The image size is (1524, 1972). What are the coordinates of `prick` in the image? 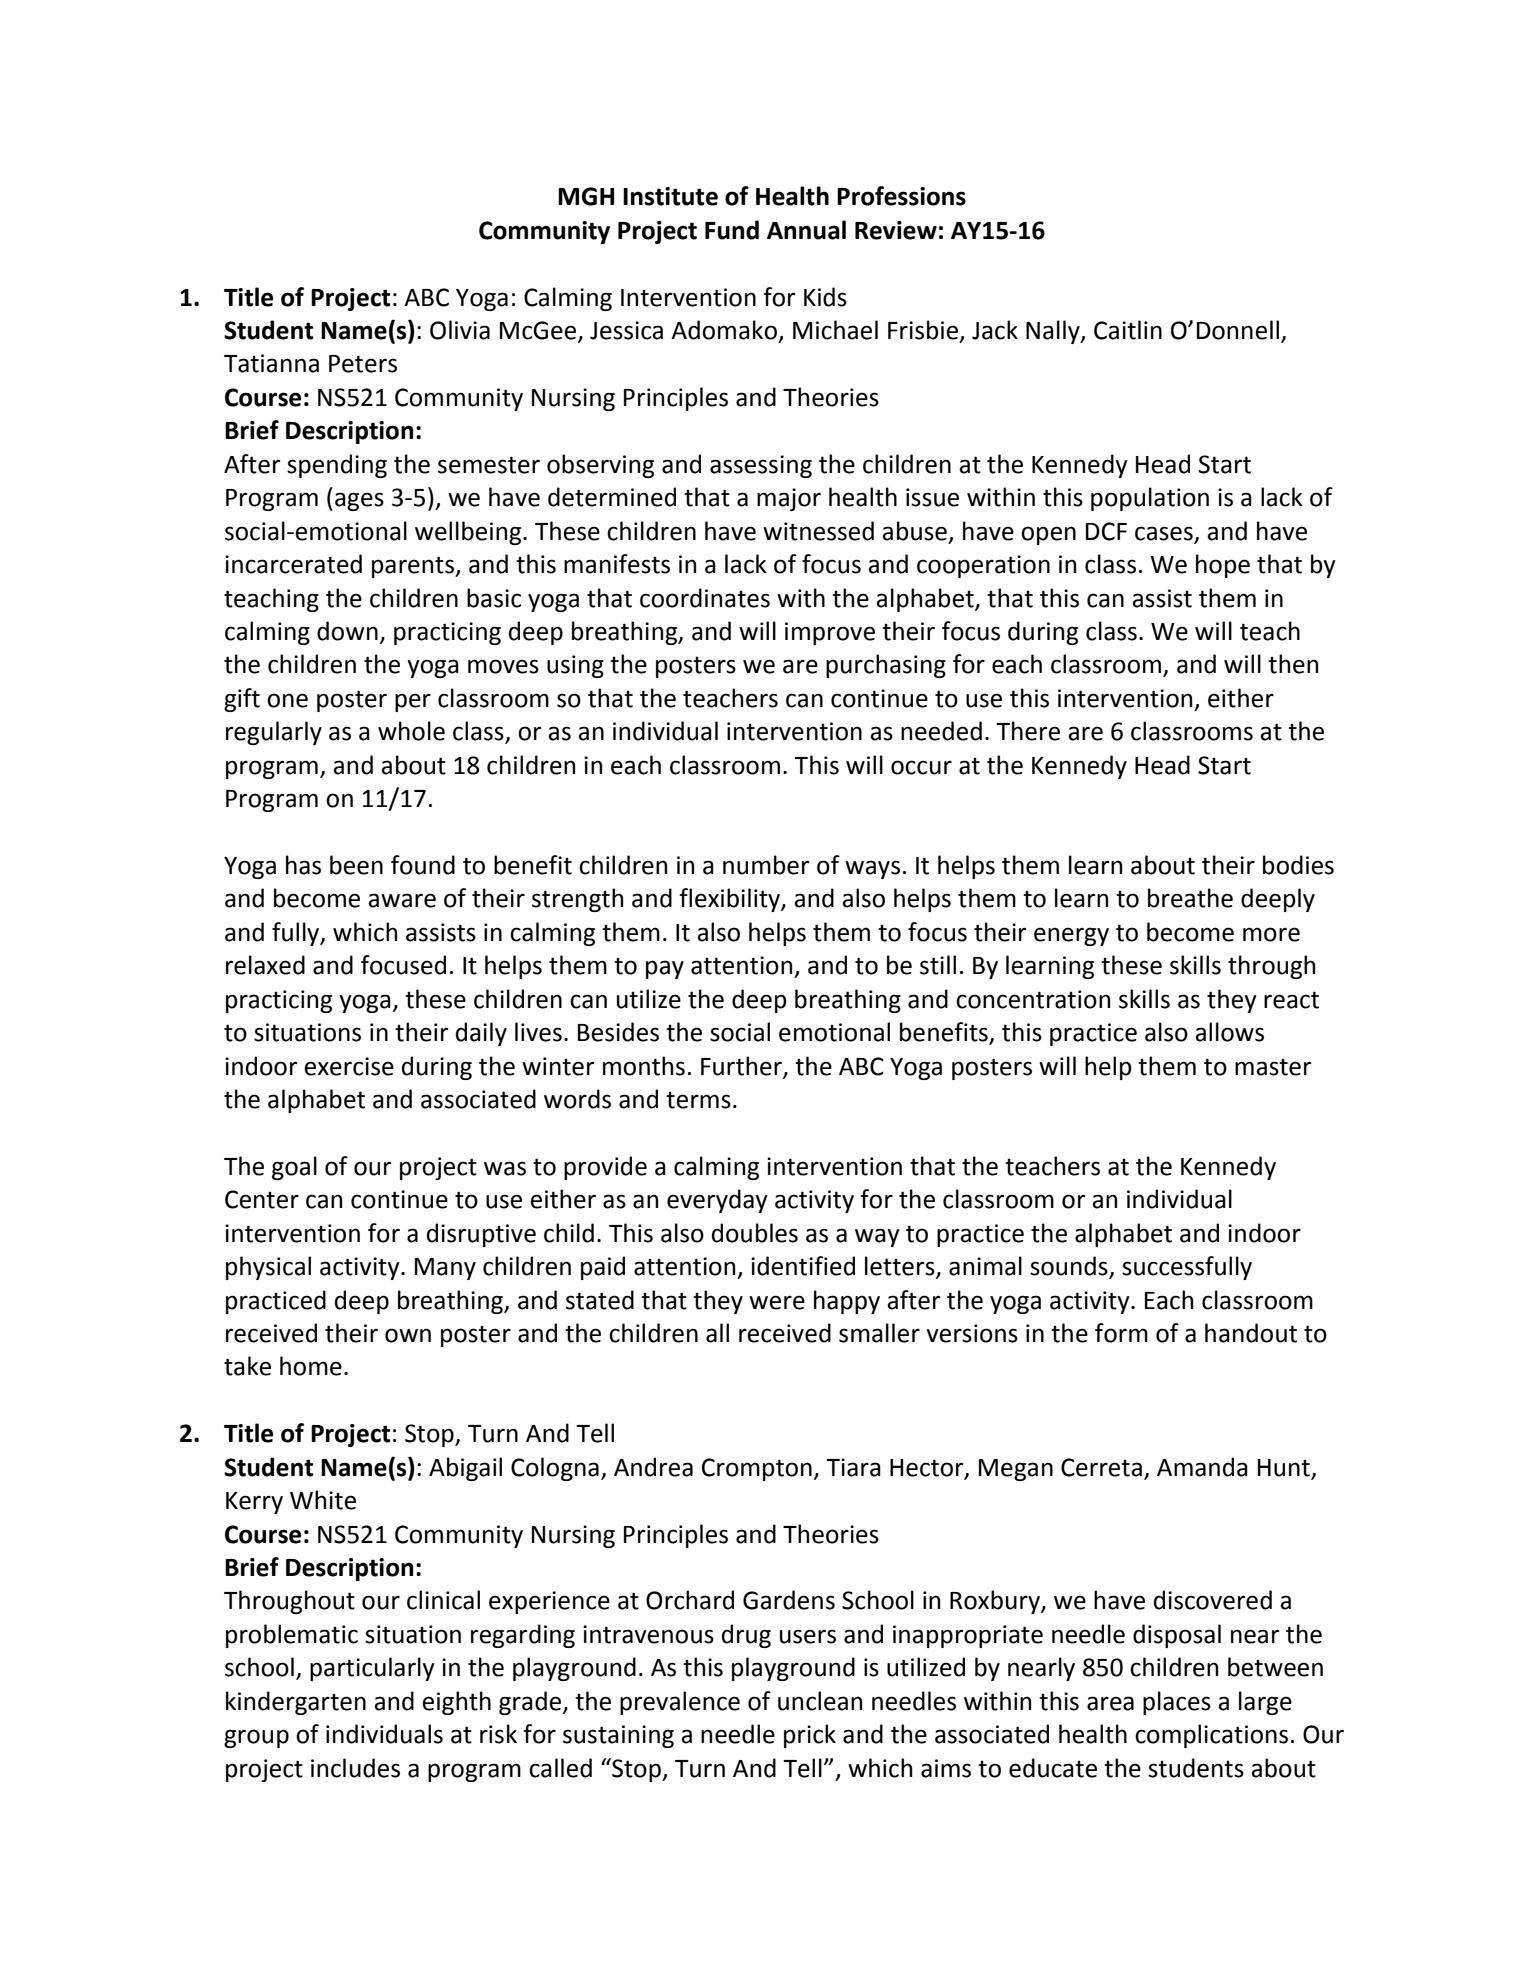 It's located at (810, 1736).
